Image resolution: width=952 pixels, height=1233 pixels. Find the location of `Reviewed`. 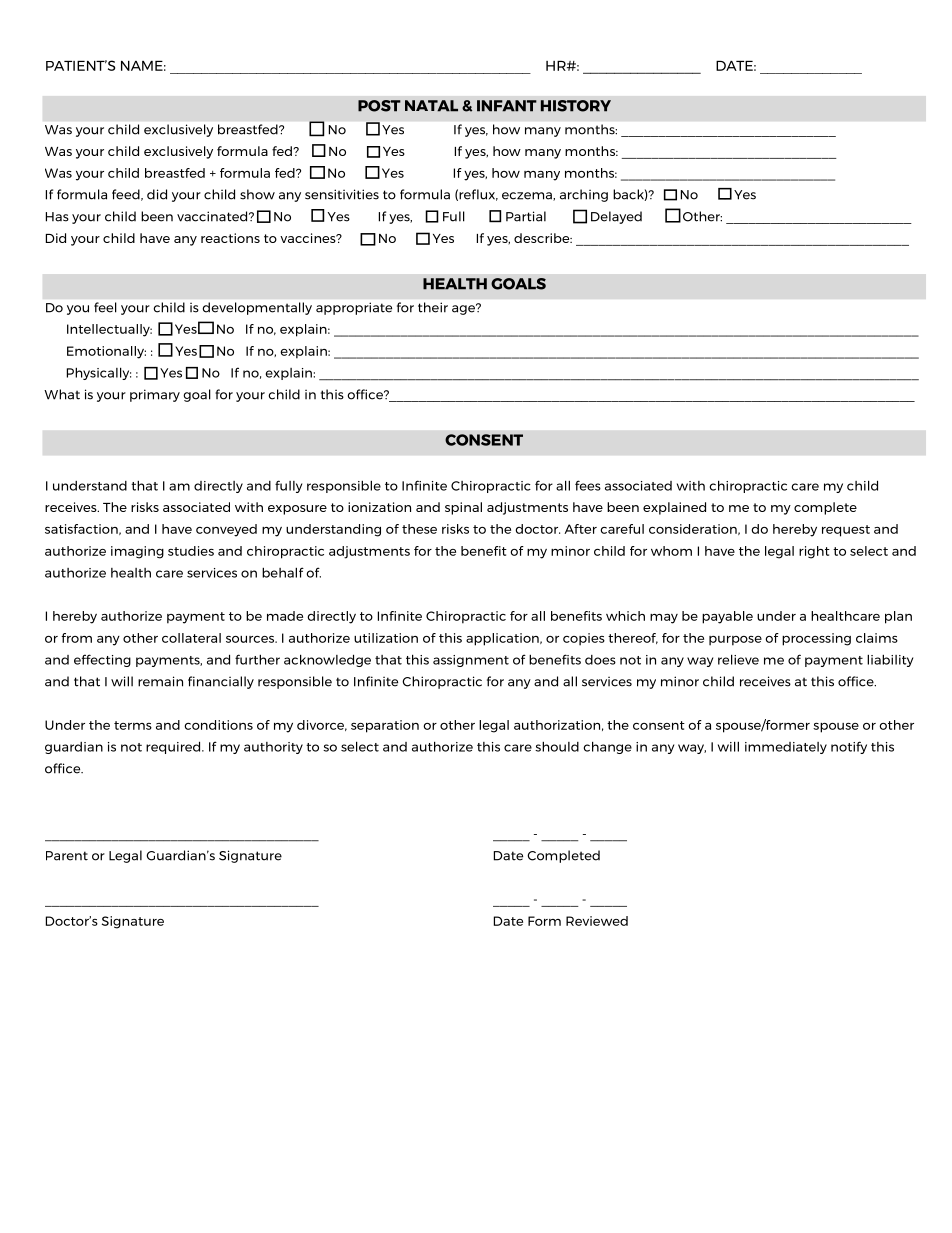

Reviewed is located at coordinates (597, 921).
